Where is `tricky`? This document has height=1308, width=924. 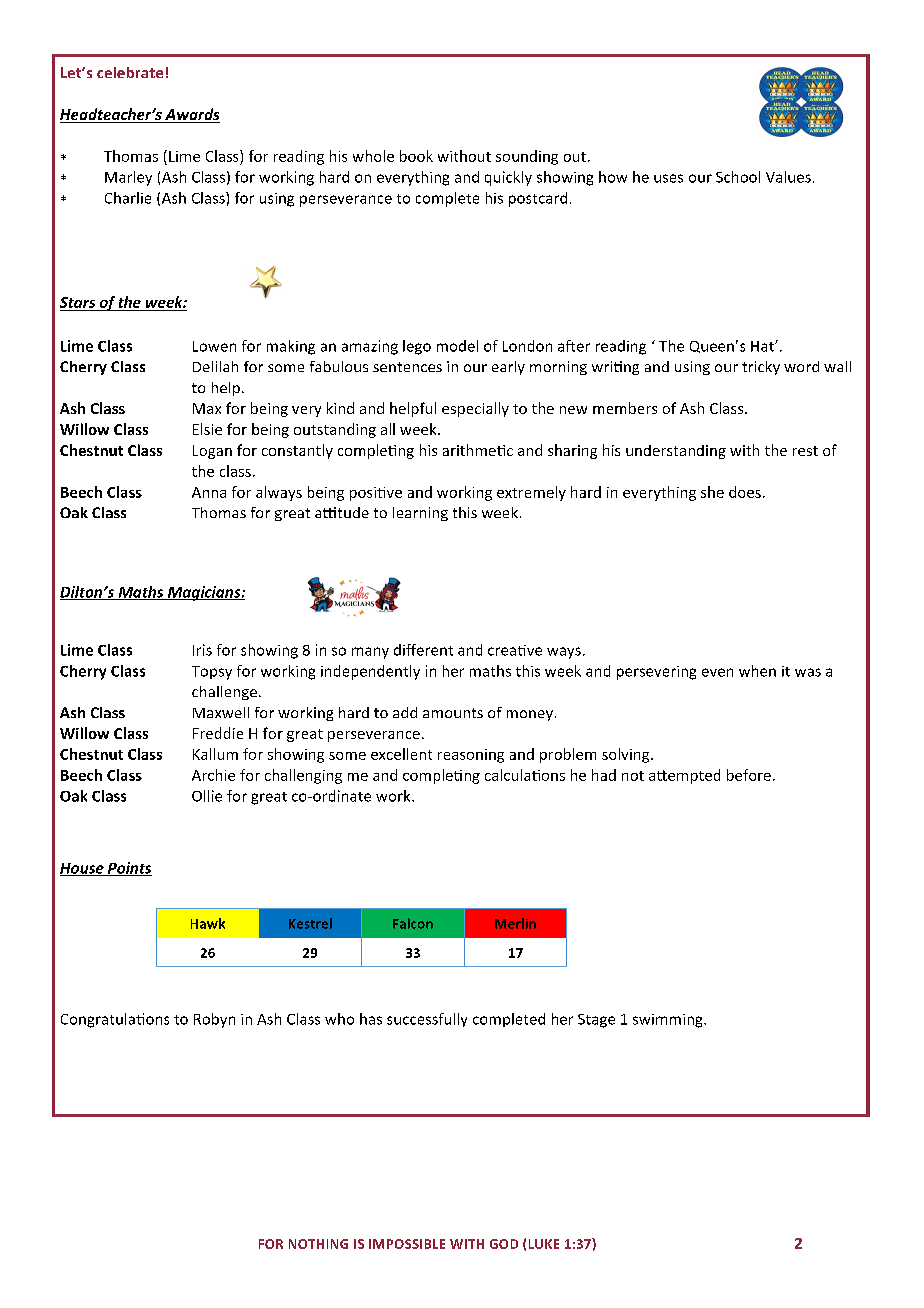 tricky is located at coordinates (761, 368).
